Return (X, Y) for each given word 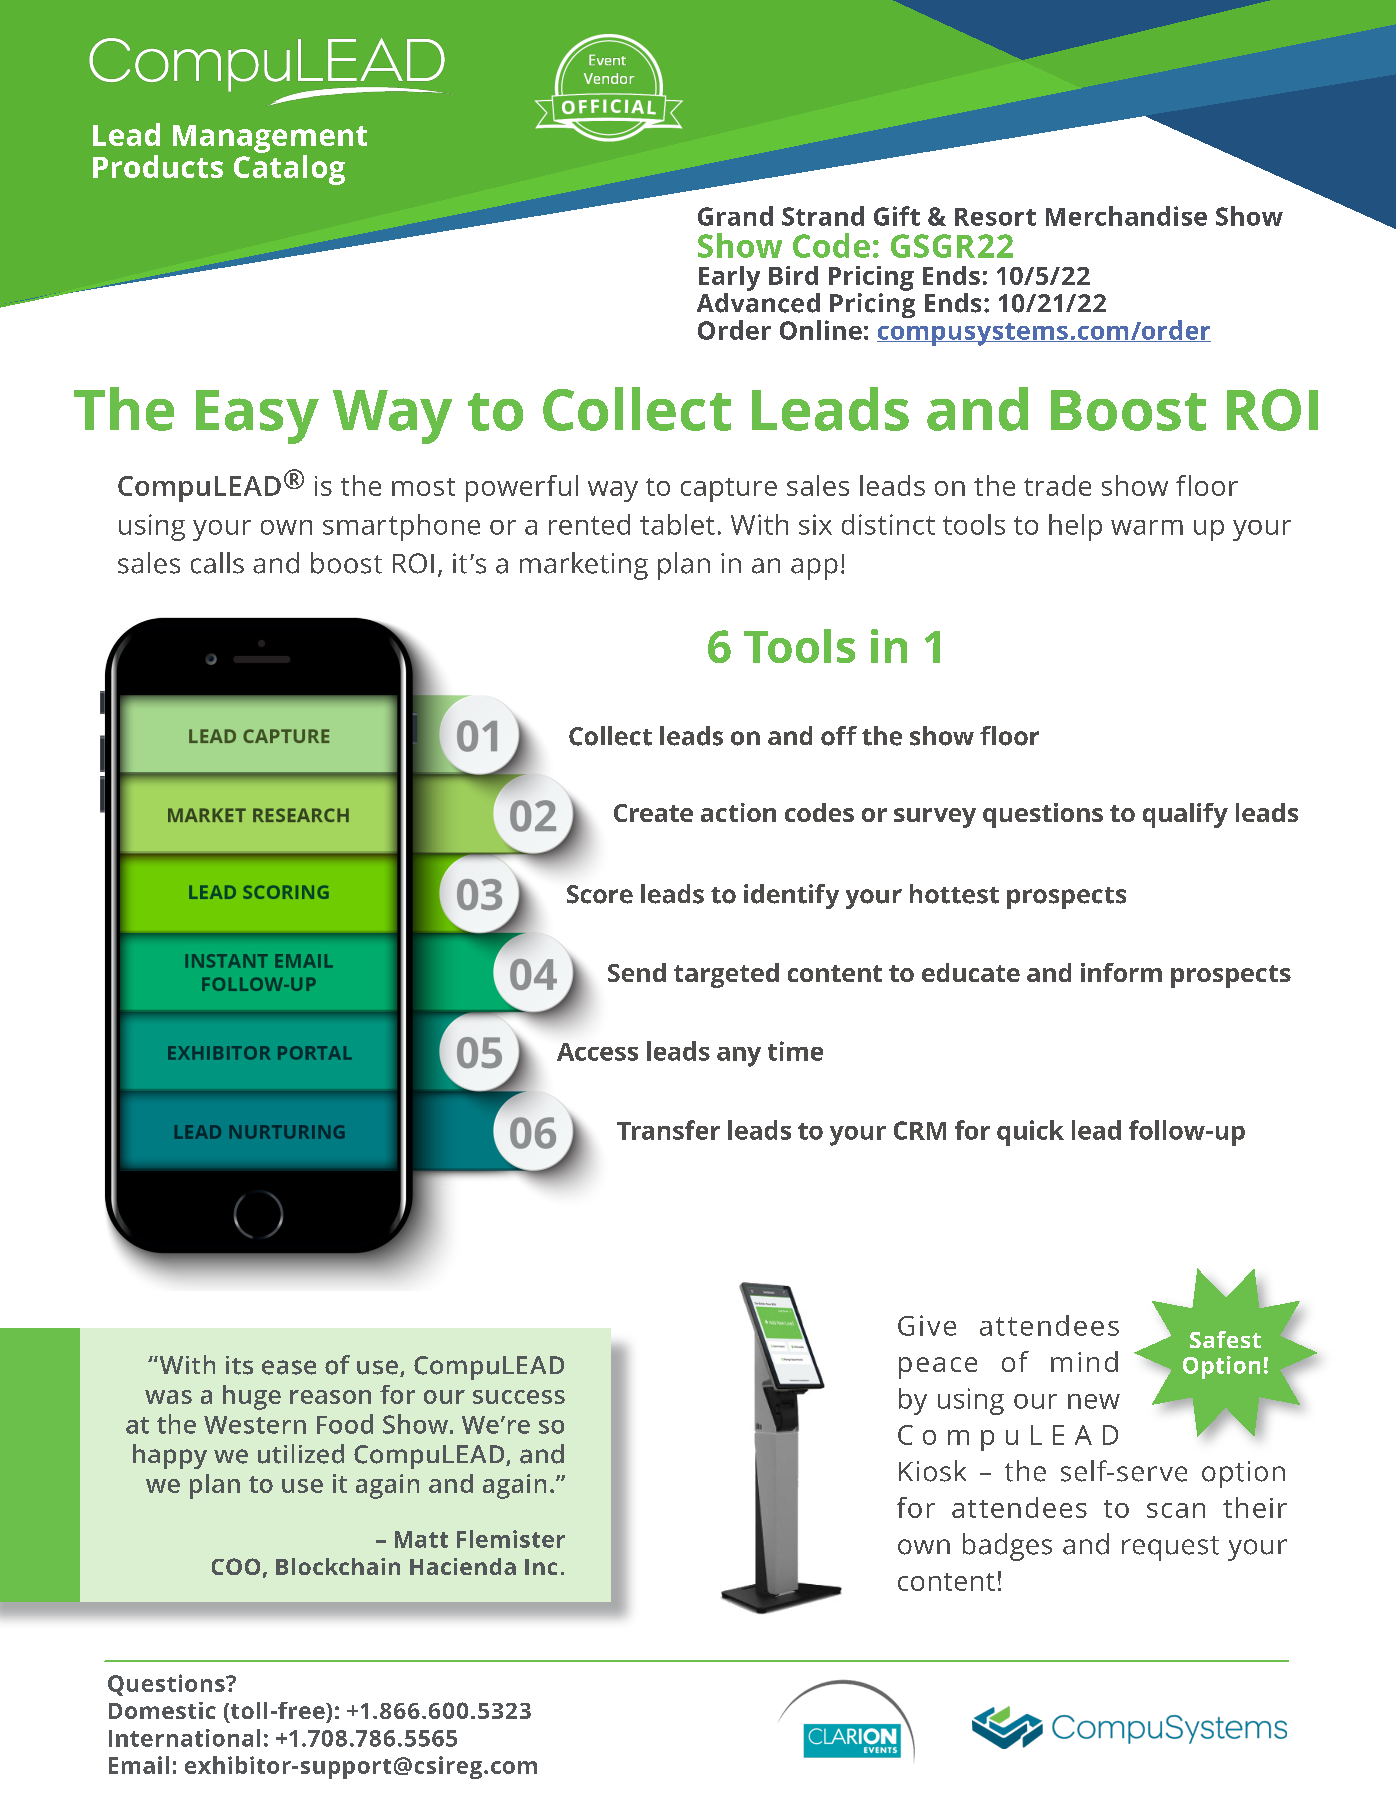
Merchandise (1126, 216)
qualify (1185, 815)
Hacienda (463, 1566)
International (184, 1738)
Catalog (289, 170)
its (239, 1365)
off (839, 736)
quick (1030, 1133)
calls (217, 563)
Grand (735, 216)
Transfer (668, 1130)
